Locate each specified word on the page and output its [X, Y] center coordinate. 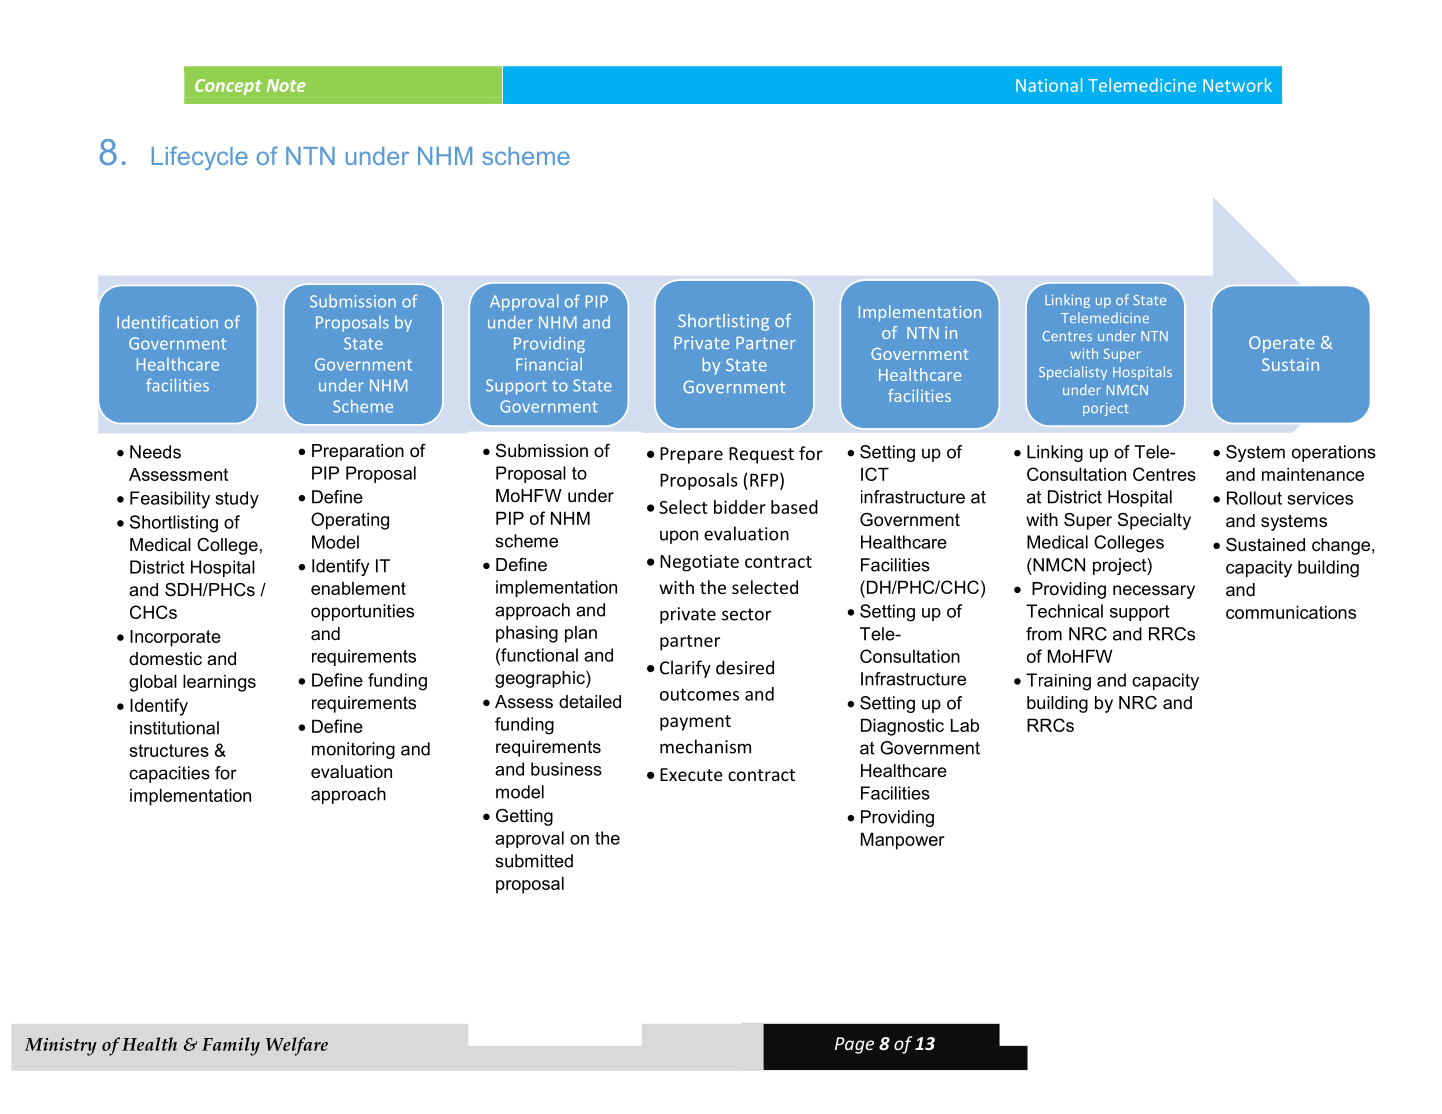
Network [1237, 85]
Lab [965, 725]
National [1049, 85]
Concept [228, 87]
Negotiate [699, 563]
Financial [549, 364]
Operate [1282, 344]
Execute [691, 774]
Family [231, 1046]
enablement [358, 588]
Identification [167, 322]
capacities [169, 774]
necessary [1154, 592]
